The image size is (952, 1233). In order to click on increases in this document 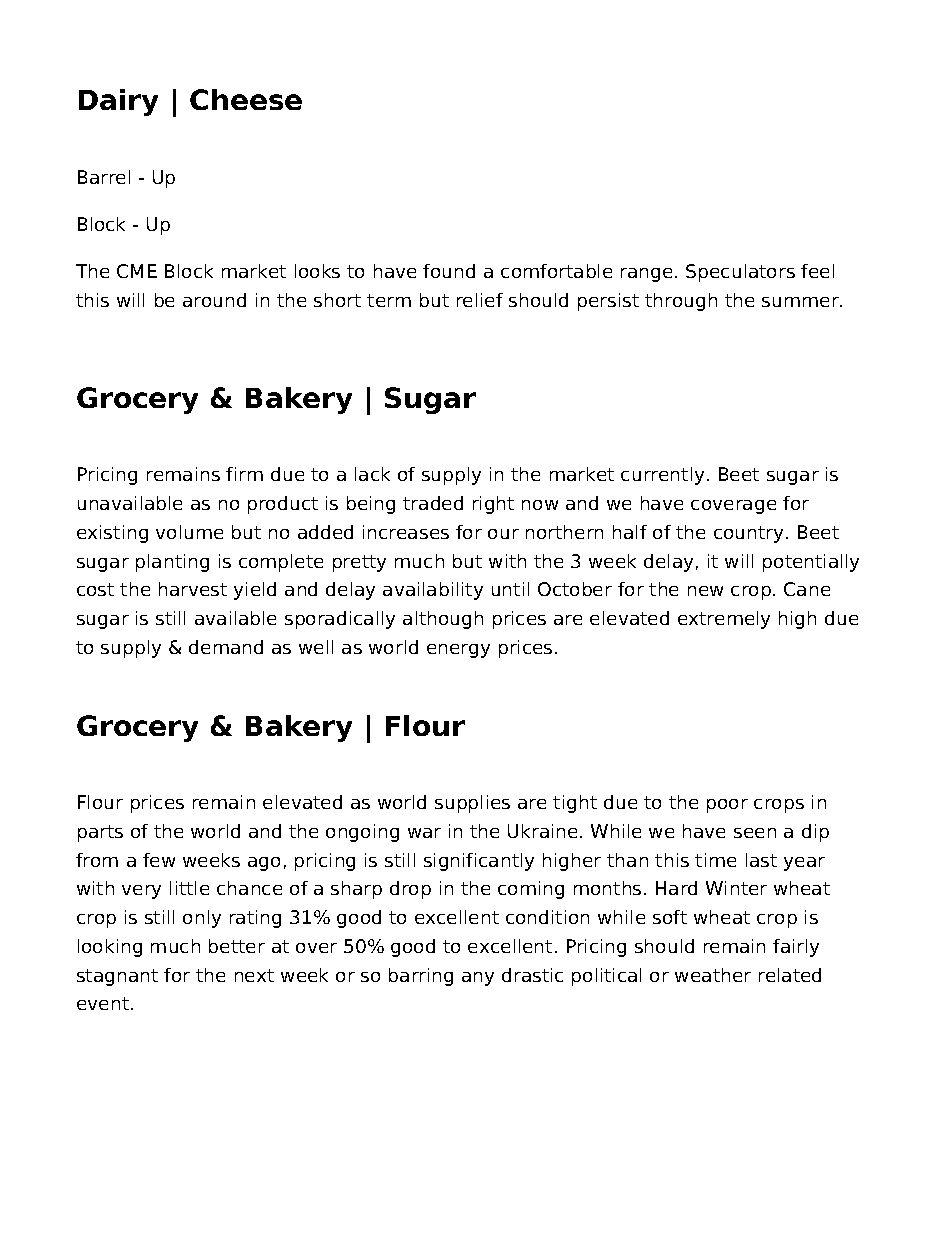, I will do `click(406, 532)`.
